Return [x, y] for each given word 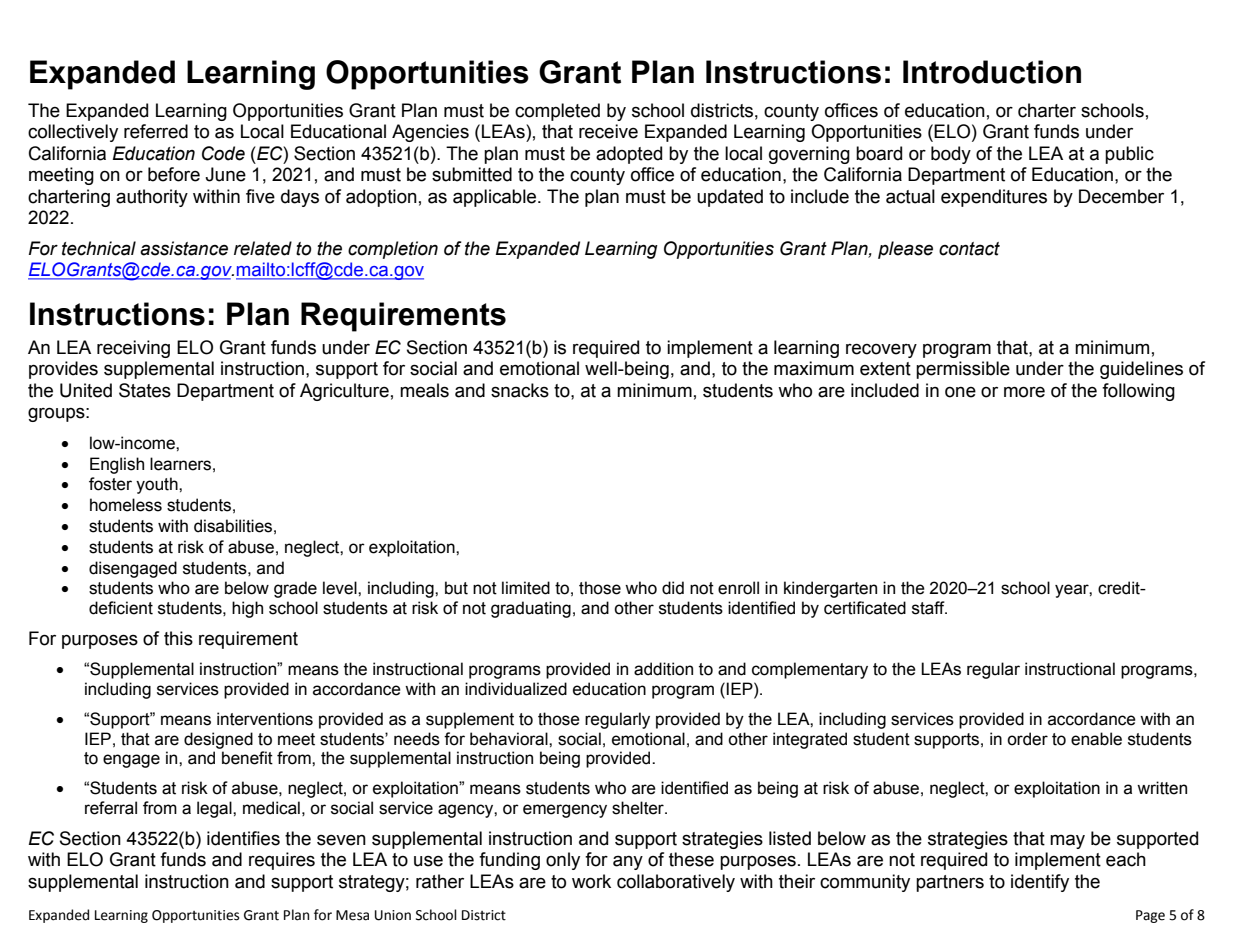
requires [282, 861]
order [1027, 739]
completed [557, 112]
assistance [184, 248]
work [591, 881]
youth [158, 485]
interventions [265, 719]
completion [393, 250]
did [673, 588]
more [1024, 392]
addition [663, 669]
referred [156, 131]
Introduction [992, 72]
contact [969, 249]
